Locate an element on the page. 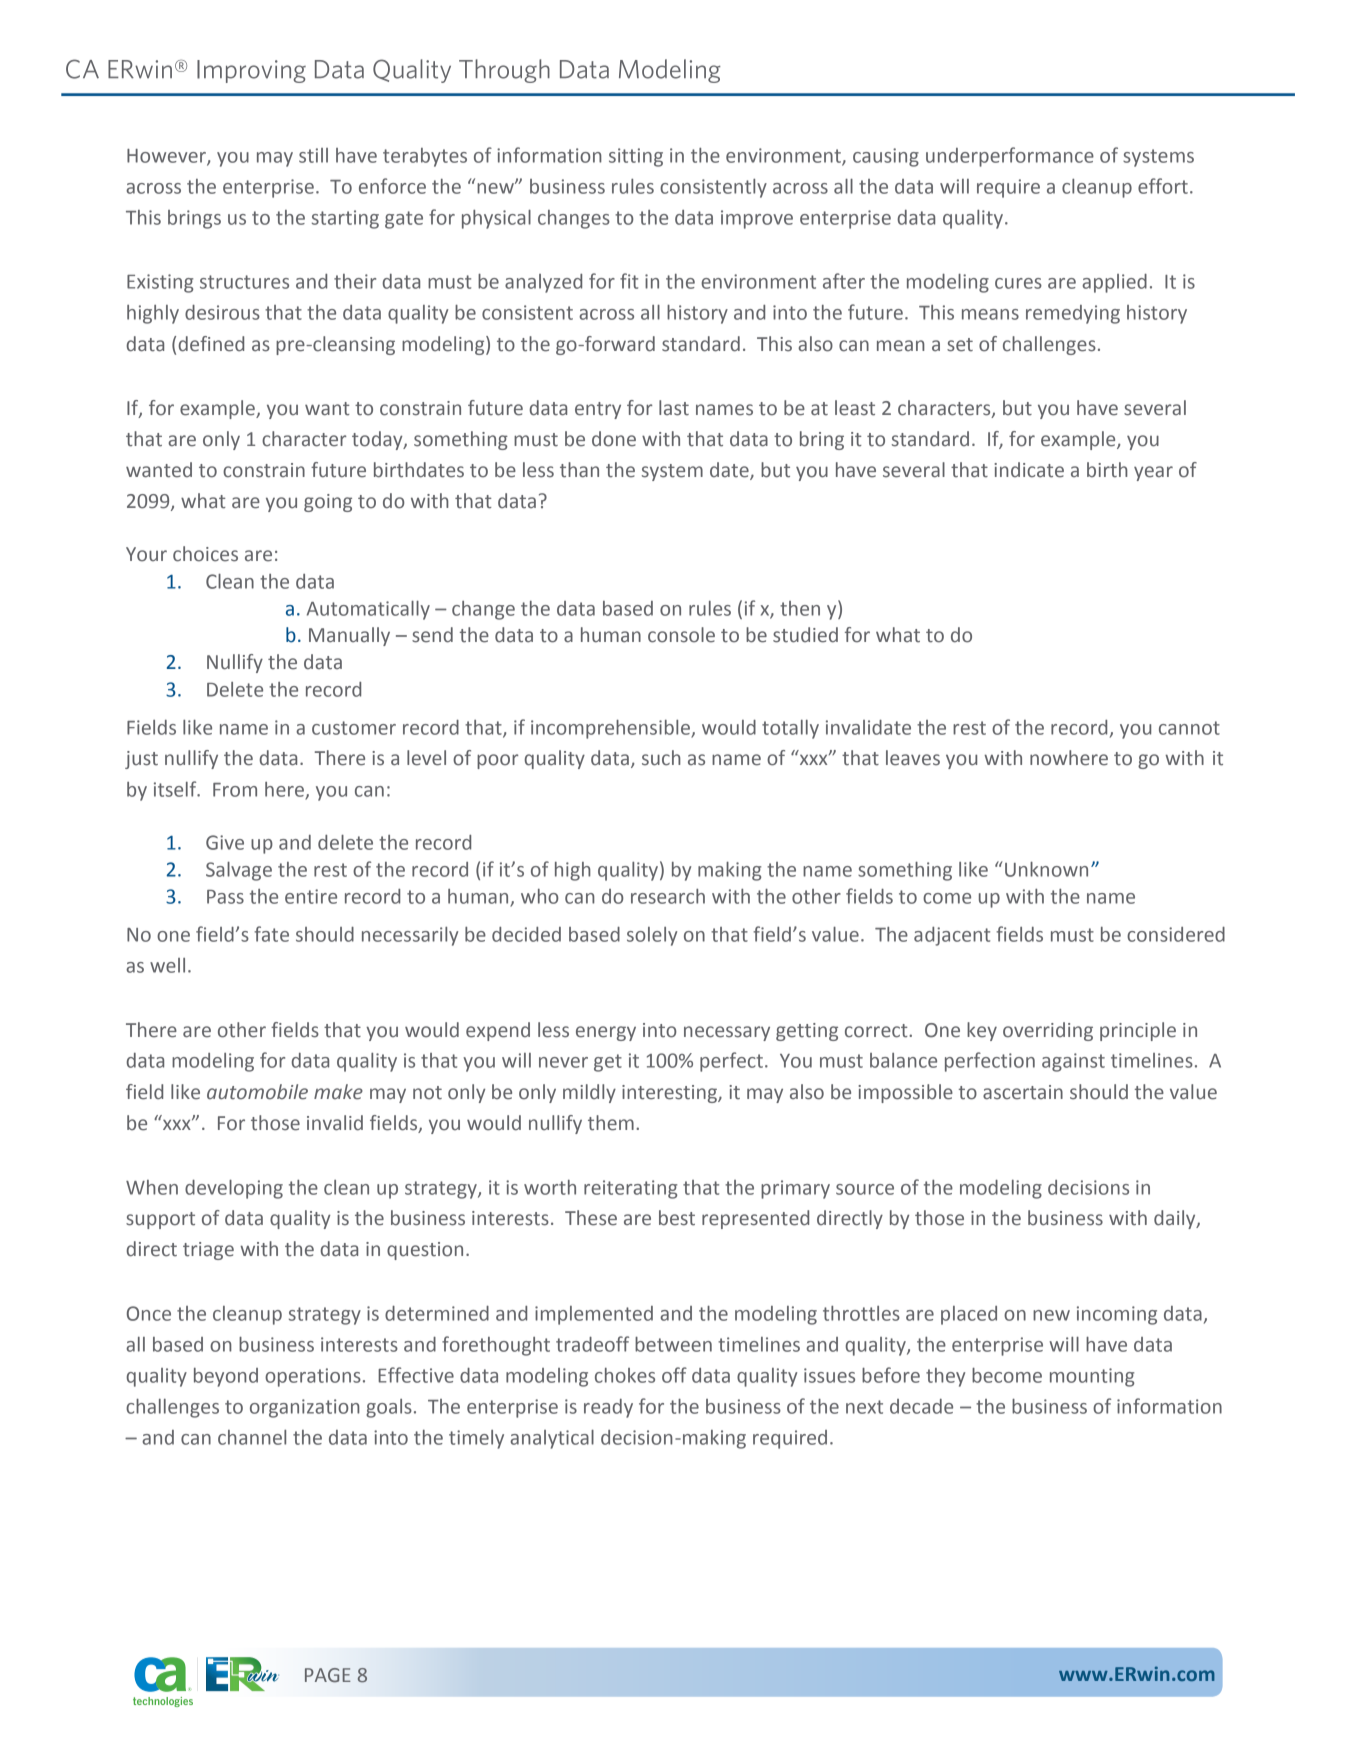  Improving is located at coordinates (251, 71).
